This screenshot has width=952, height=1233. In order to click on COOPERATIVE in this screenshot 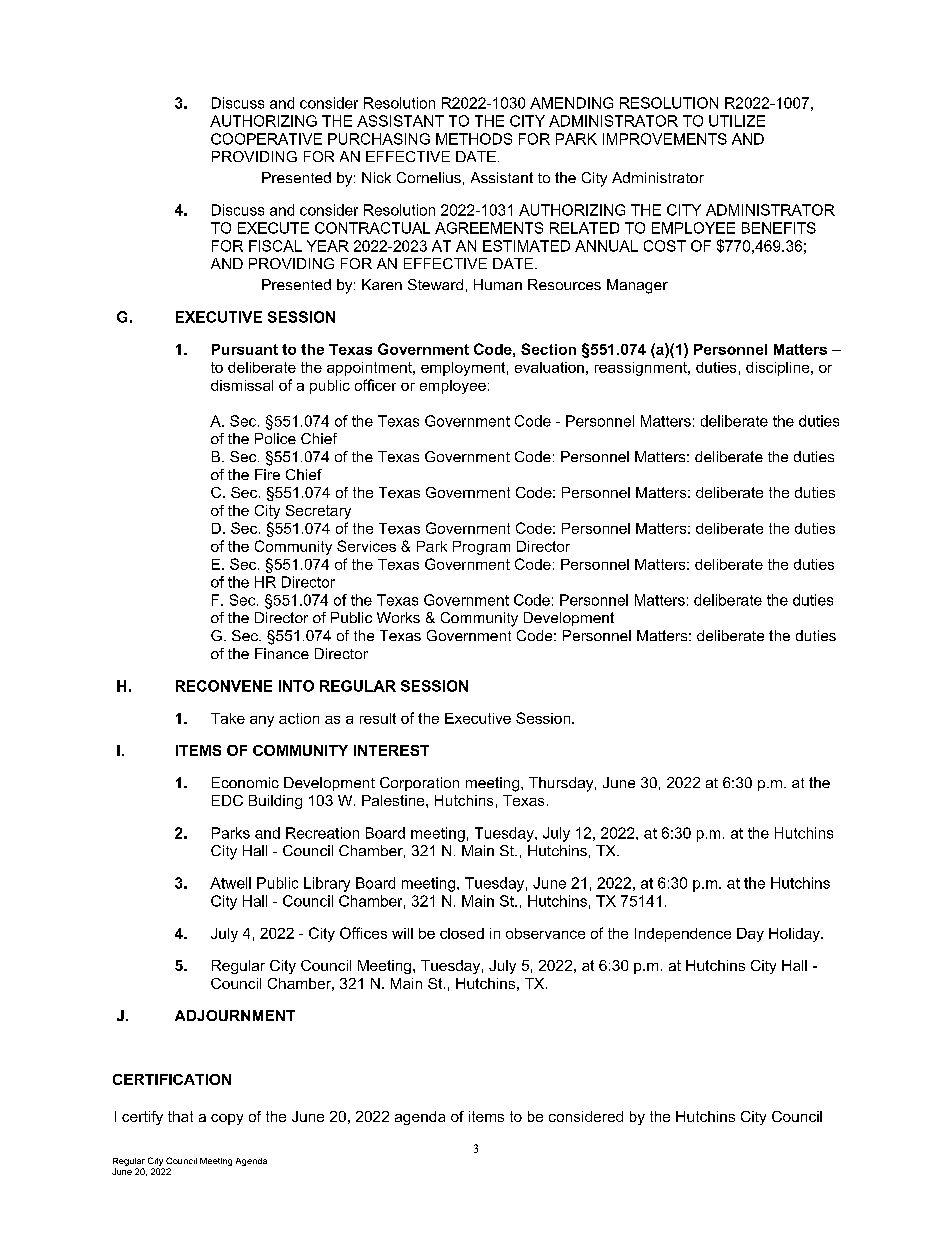, I will do `click(266, 139)`.
